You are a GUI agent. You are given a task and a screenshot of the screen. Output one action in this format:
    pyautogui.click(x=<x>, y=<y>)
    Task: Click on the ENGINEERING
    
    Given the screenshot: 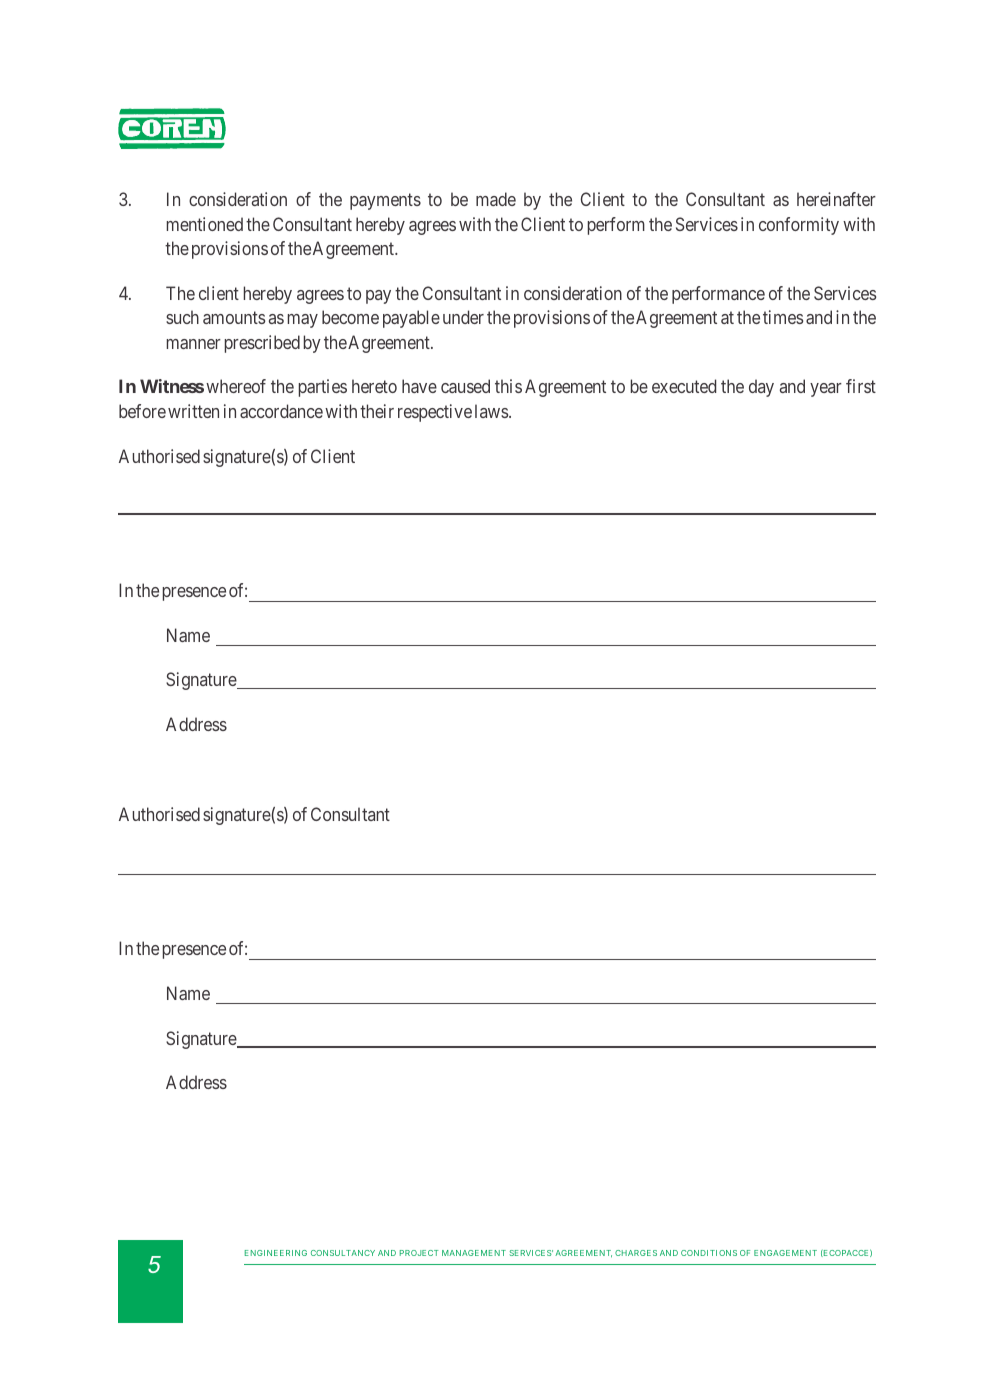 What is the action you would take?
    pyautogui.click(x=276, y=1253)
